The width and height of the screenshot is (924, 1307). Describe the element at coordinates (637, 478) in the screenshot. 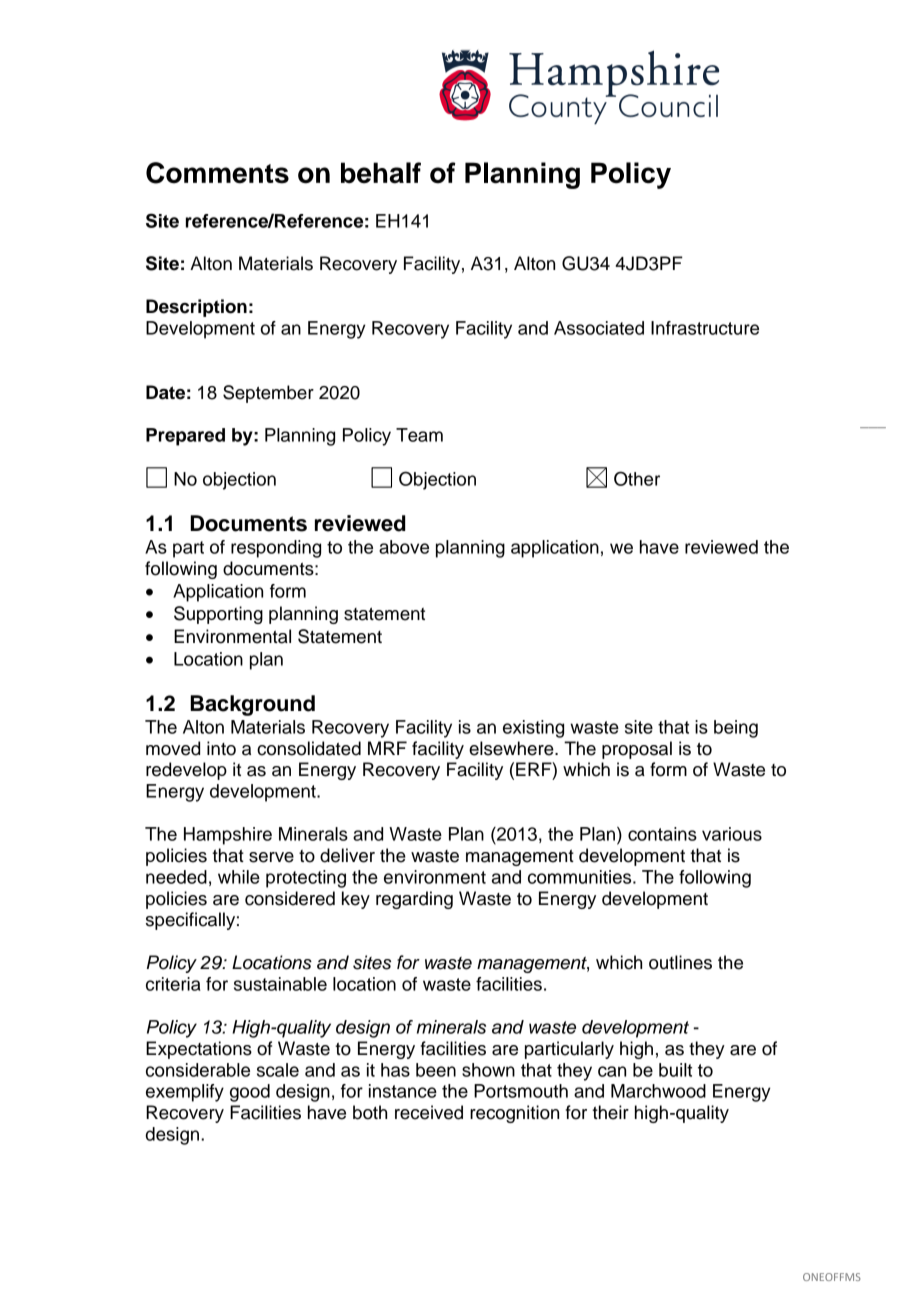

I see `Other` at that location.
